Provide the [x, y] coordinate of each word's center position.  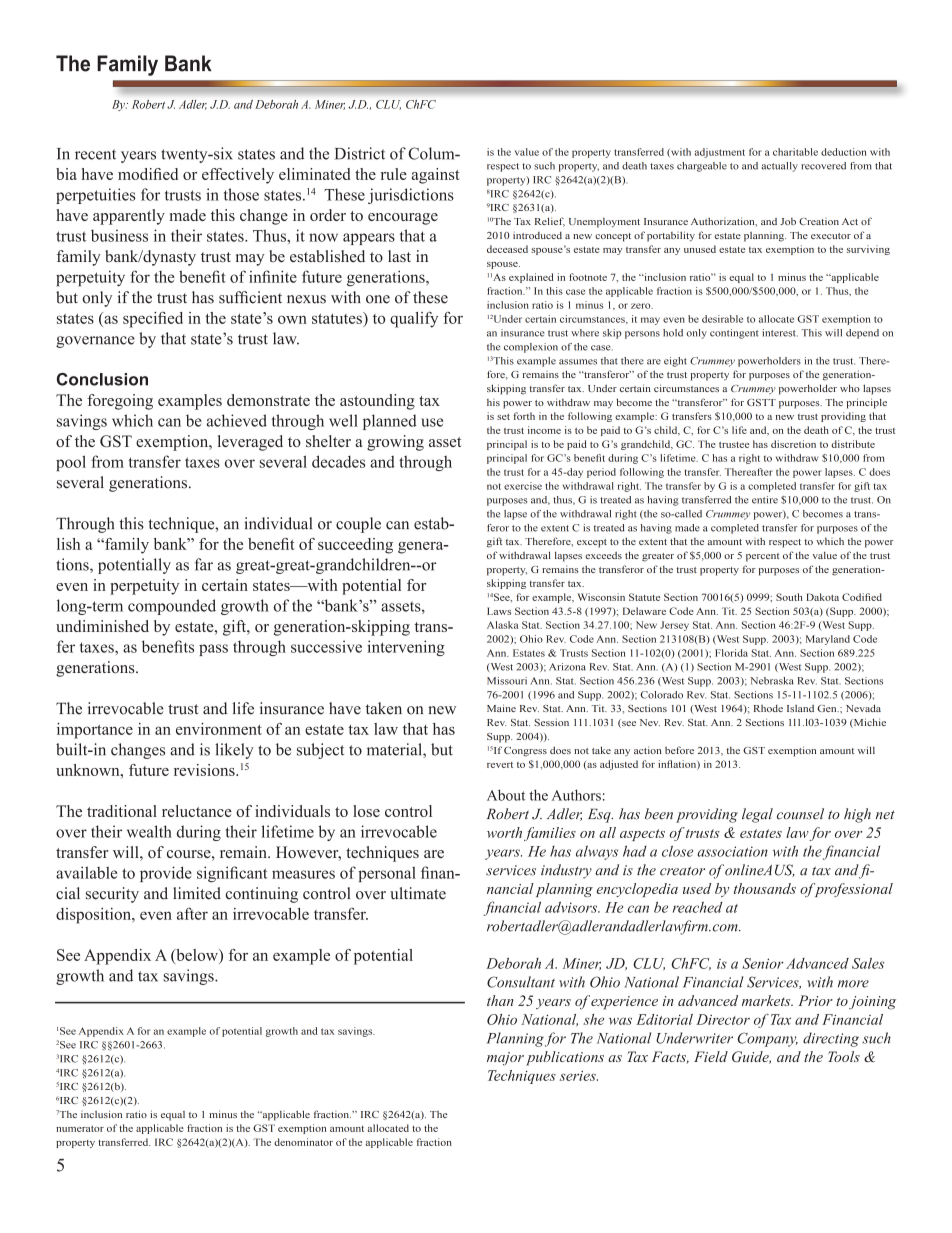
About [506, 795]
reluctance [197, 811]
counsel [800, 814]
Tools [844, 1056]
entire [765, 500]
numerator [80, 1129]
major [505, 1059]
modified [148, 174]
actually [780, 167]
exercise [523, 486]
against [436, 176]
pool [71, 463]
